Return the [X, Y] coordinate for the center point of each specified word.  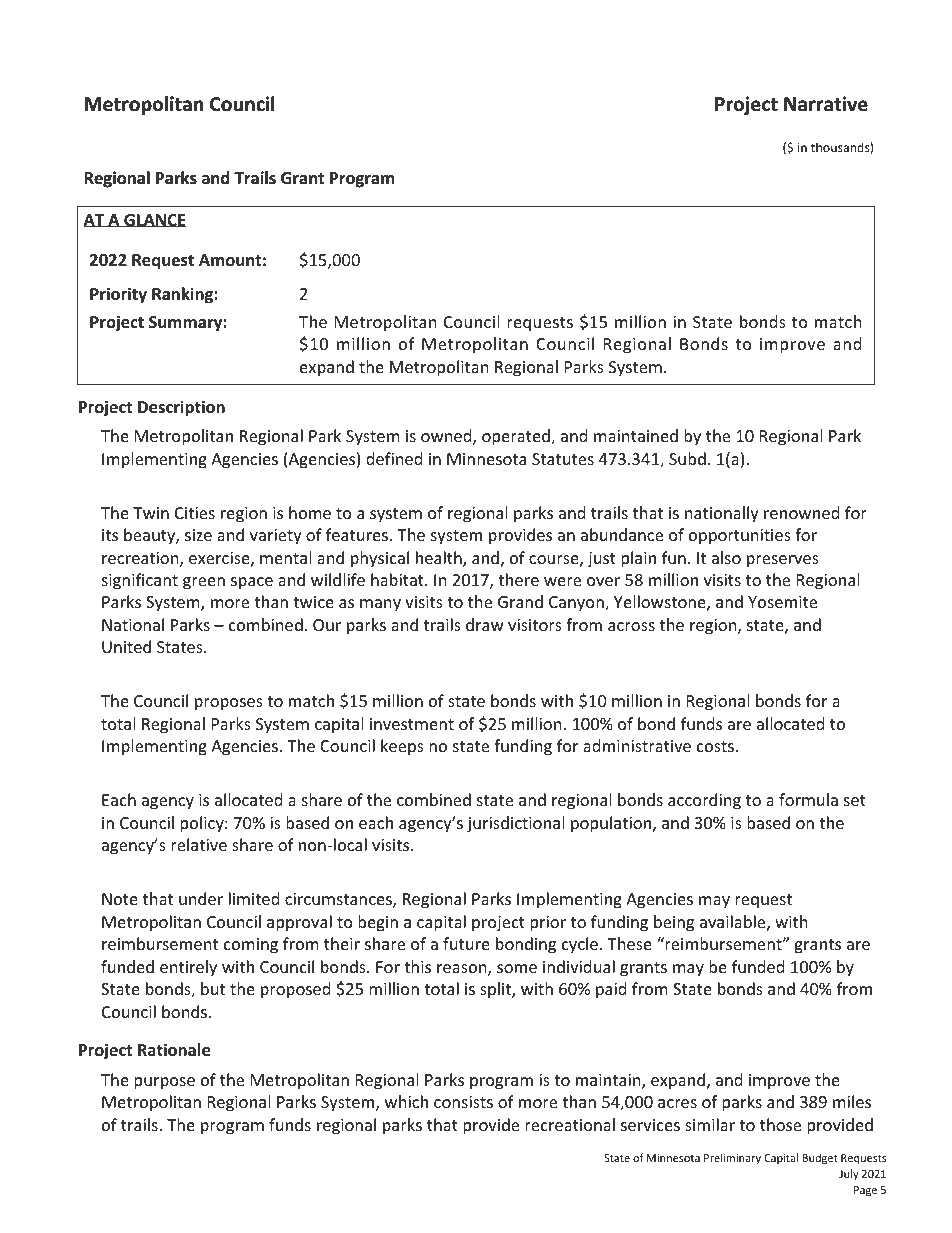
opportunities [740, 537]
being [674, 923]
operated [517, 437]
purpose [164, 1083]
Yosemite [782, 602]
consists [463, 1102]
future [466, 943]
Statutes [563, 459]
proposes [229, 704]
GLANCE [154, 220]
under [201, 898]
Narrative [826, 104]
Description [181, 408]
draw [485, 624]
